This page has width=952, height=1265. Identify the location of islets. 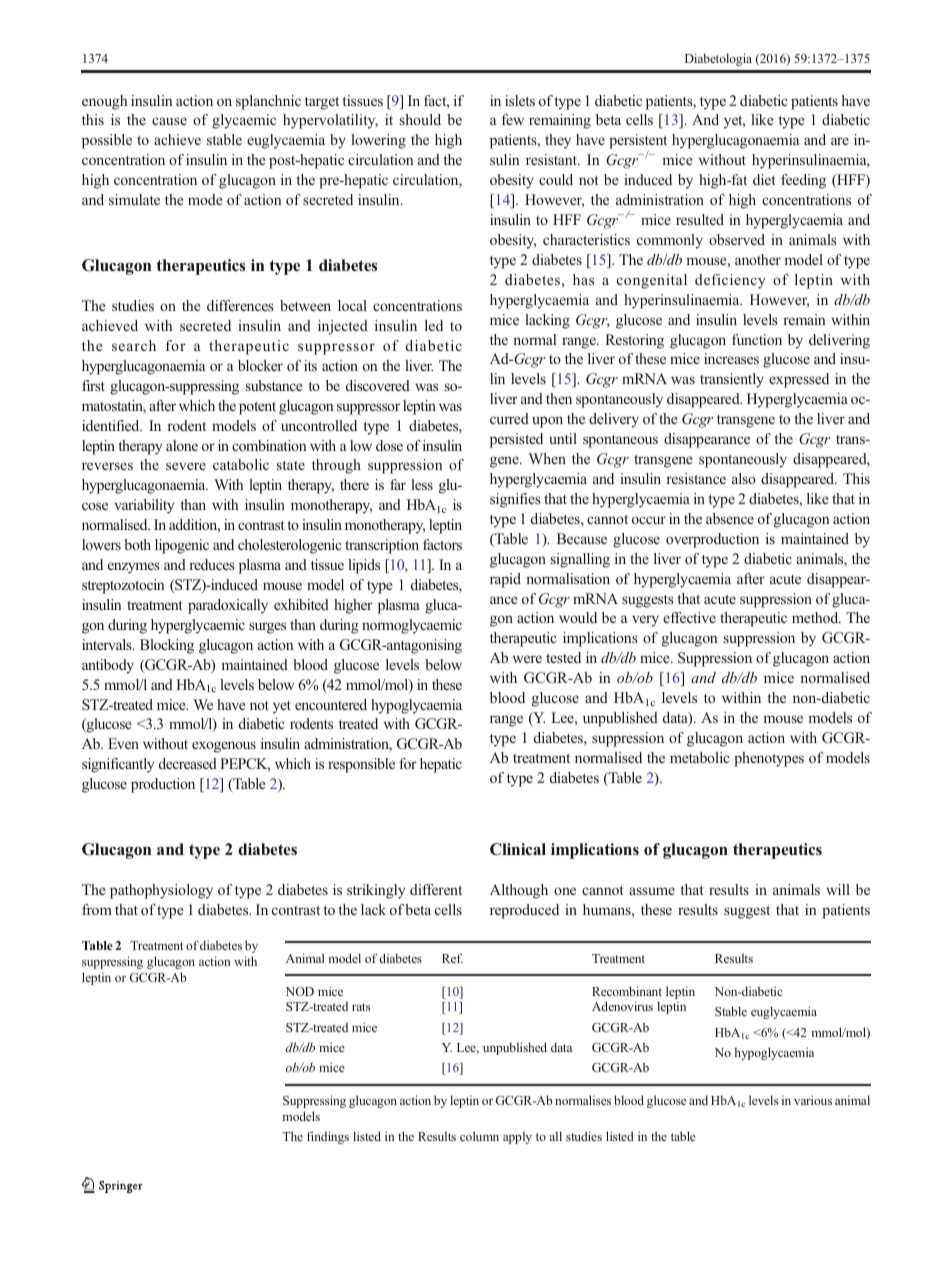
(520, 100).
